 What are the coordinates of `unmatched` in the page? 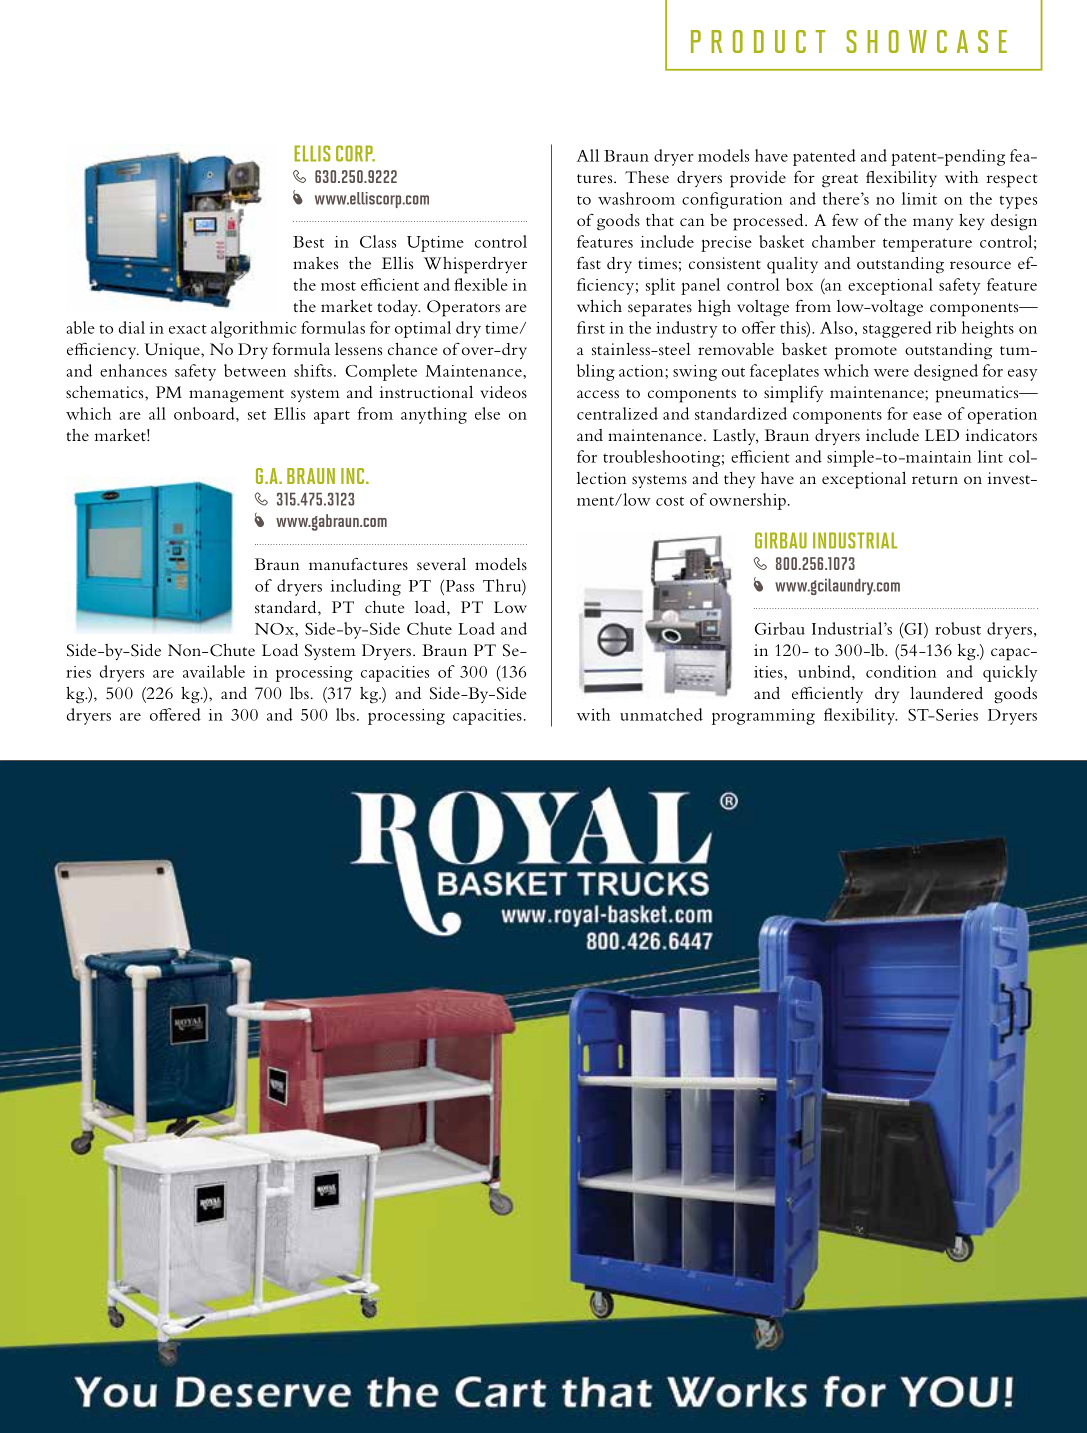 It's located at (661, 714).
